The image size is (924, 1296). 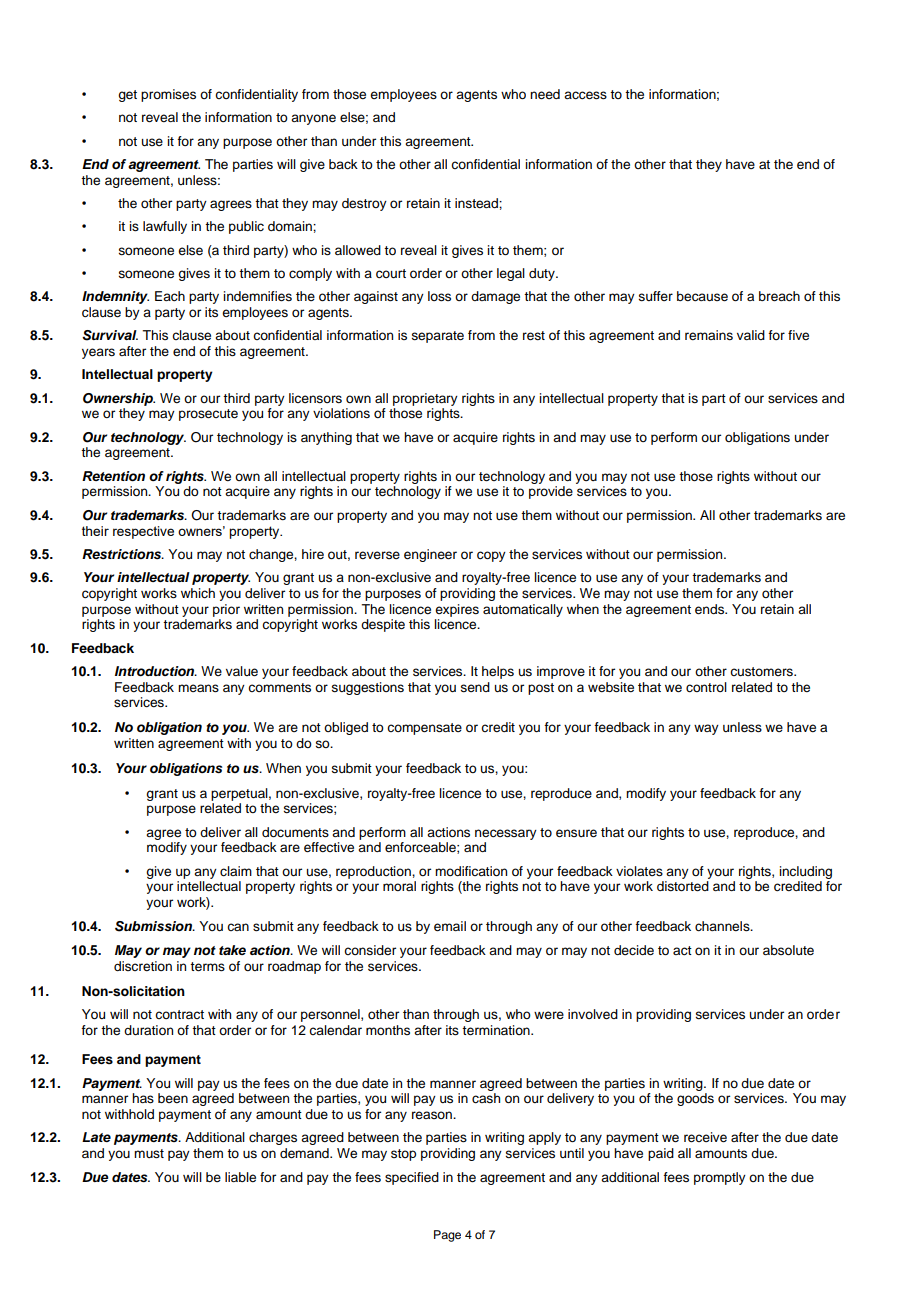 I want to click on promises, so click(x=168, y=95).
